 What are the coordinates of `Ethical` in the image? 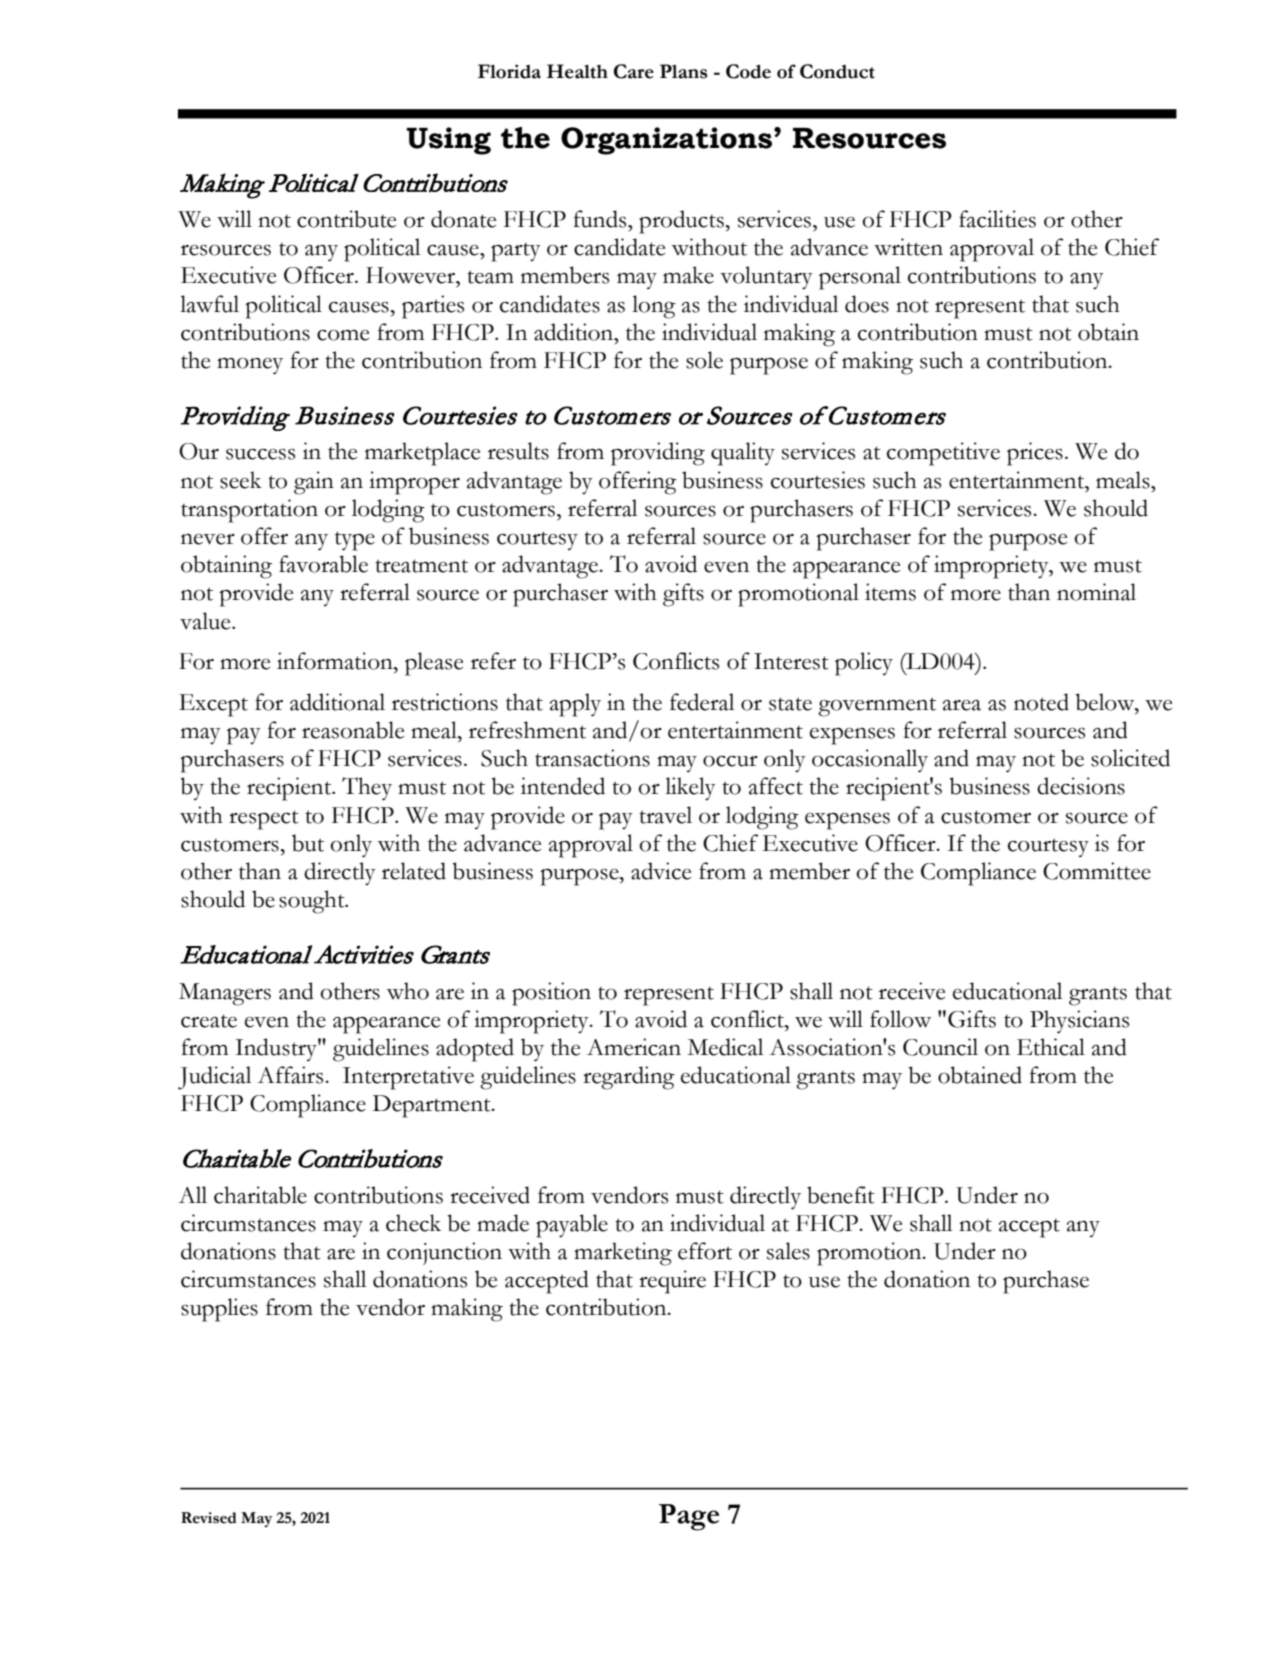 It's located at (1051, 1047).
